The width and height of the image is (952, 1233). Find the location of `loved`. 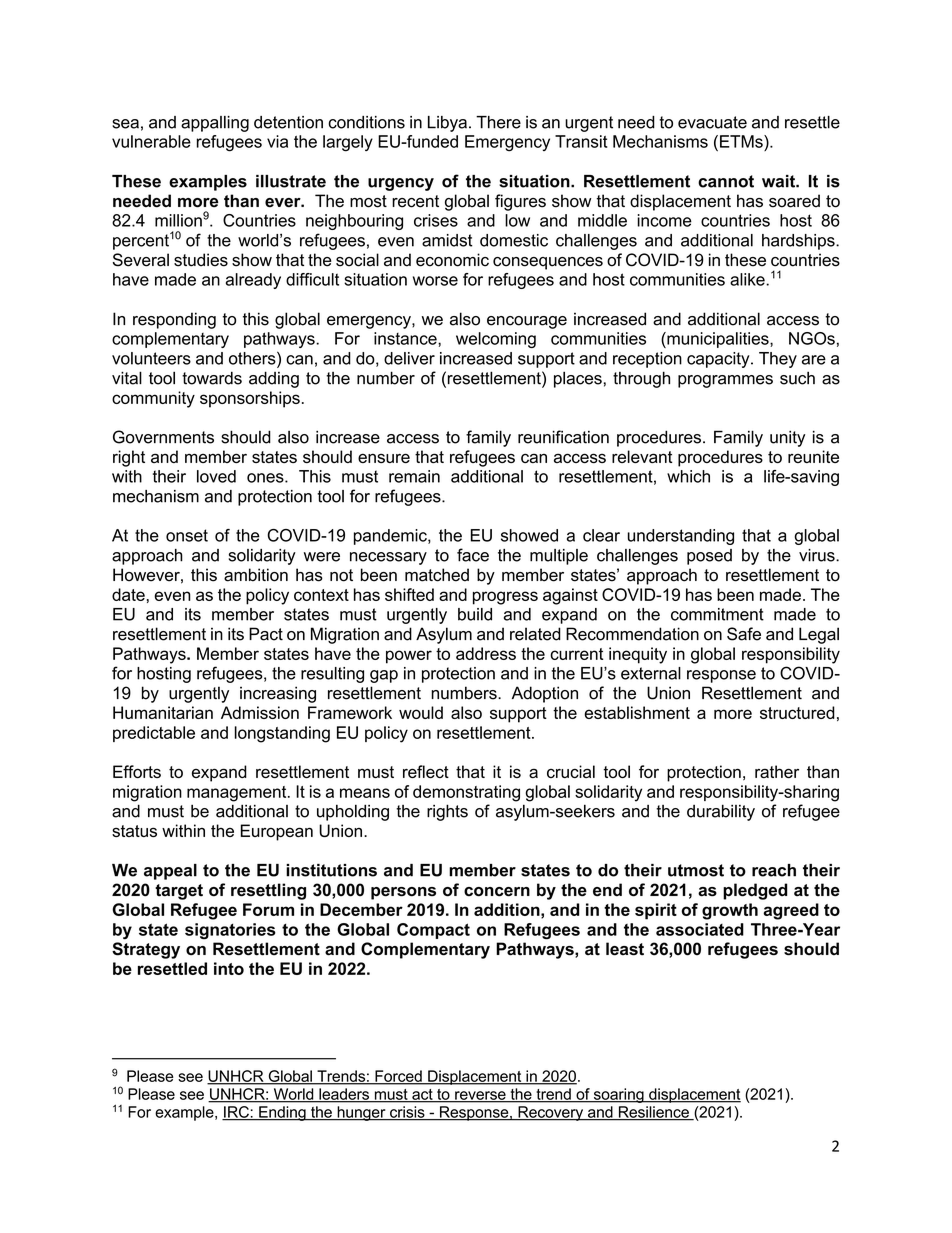

loved is located at coordinates (216, 476).
